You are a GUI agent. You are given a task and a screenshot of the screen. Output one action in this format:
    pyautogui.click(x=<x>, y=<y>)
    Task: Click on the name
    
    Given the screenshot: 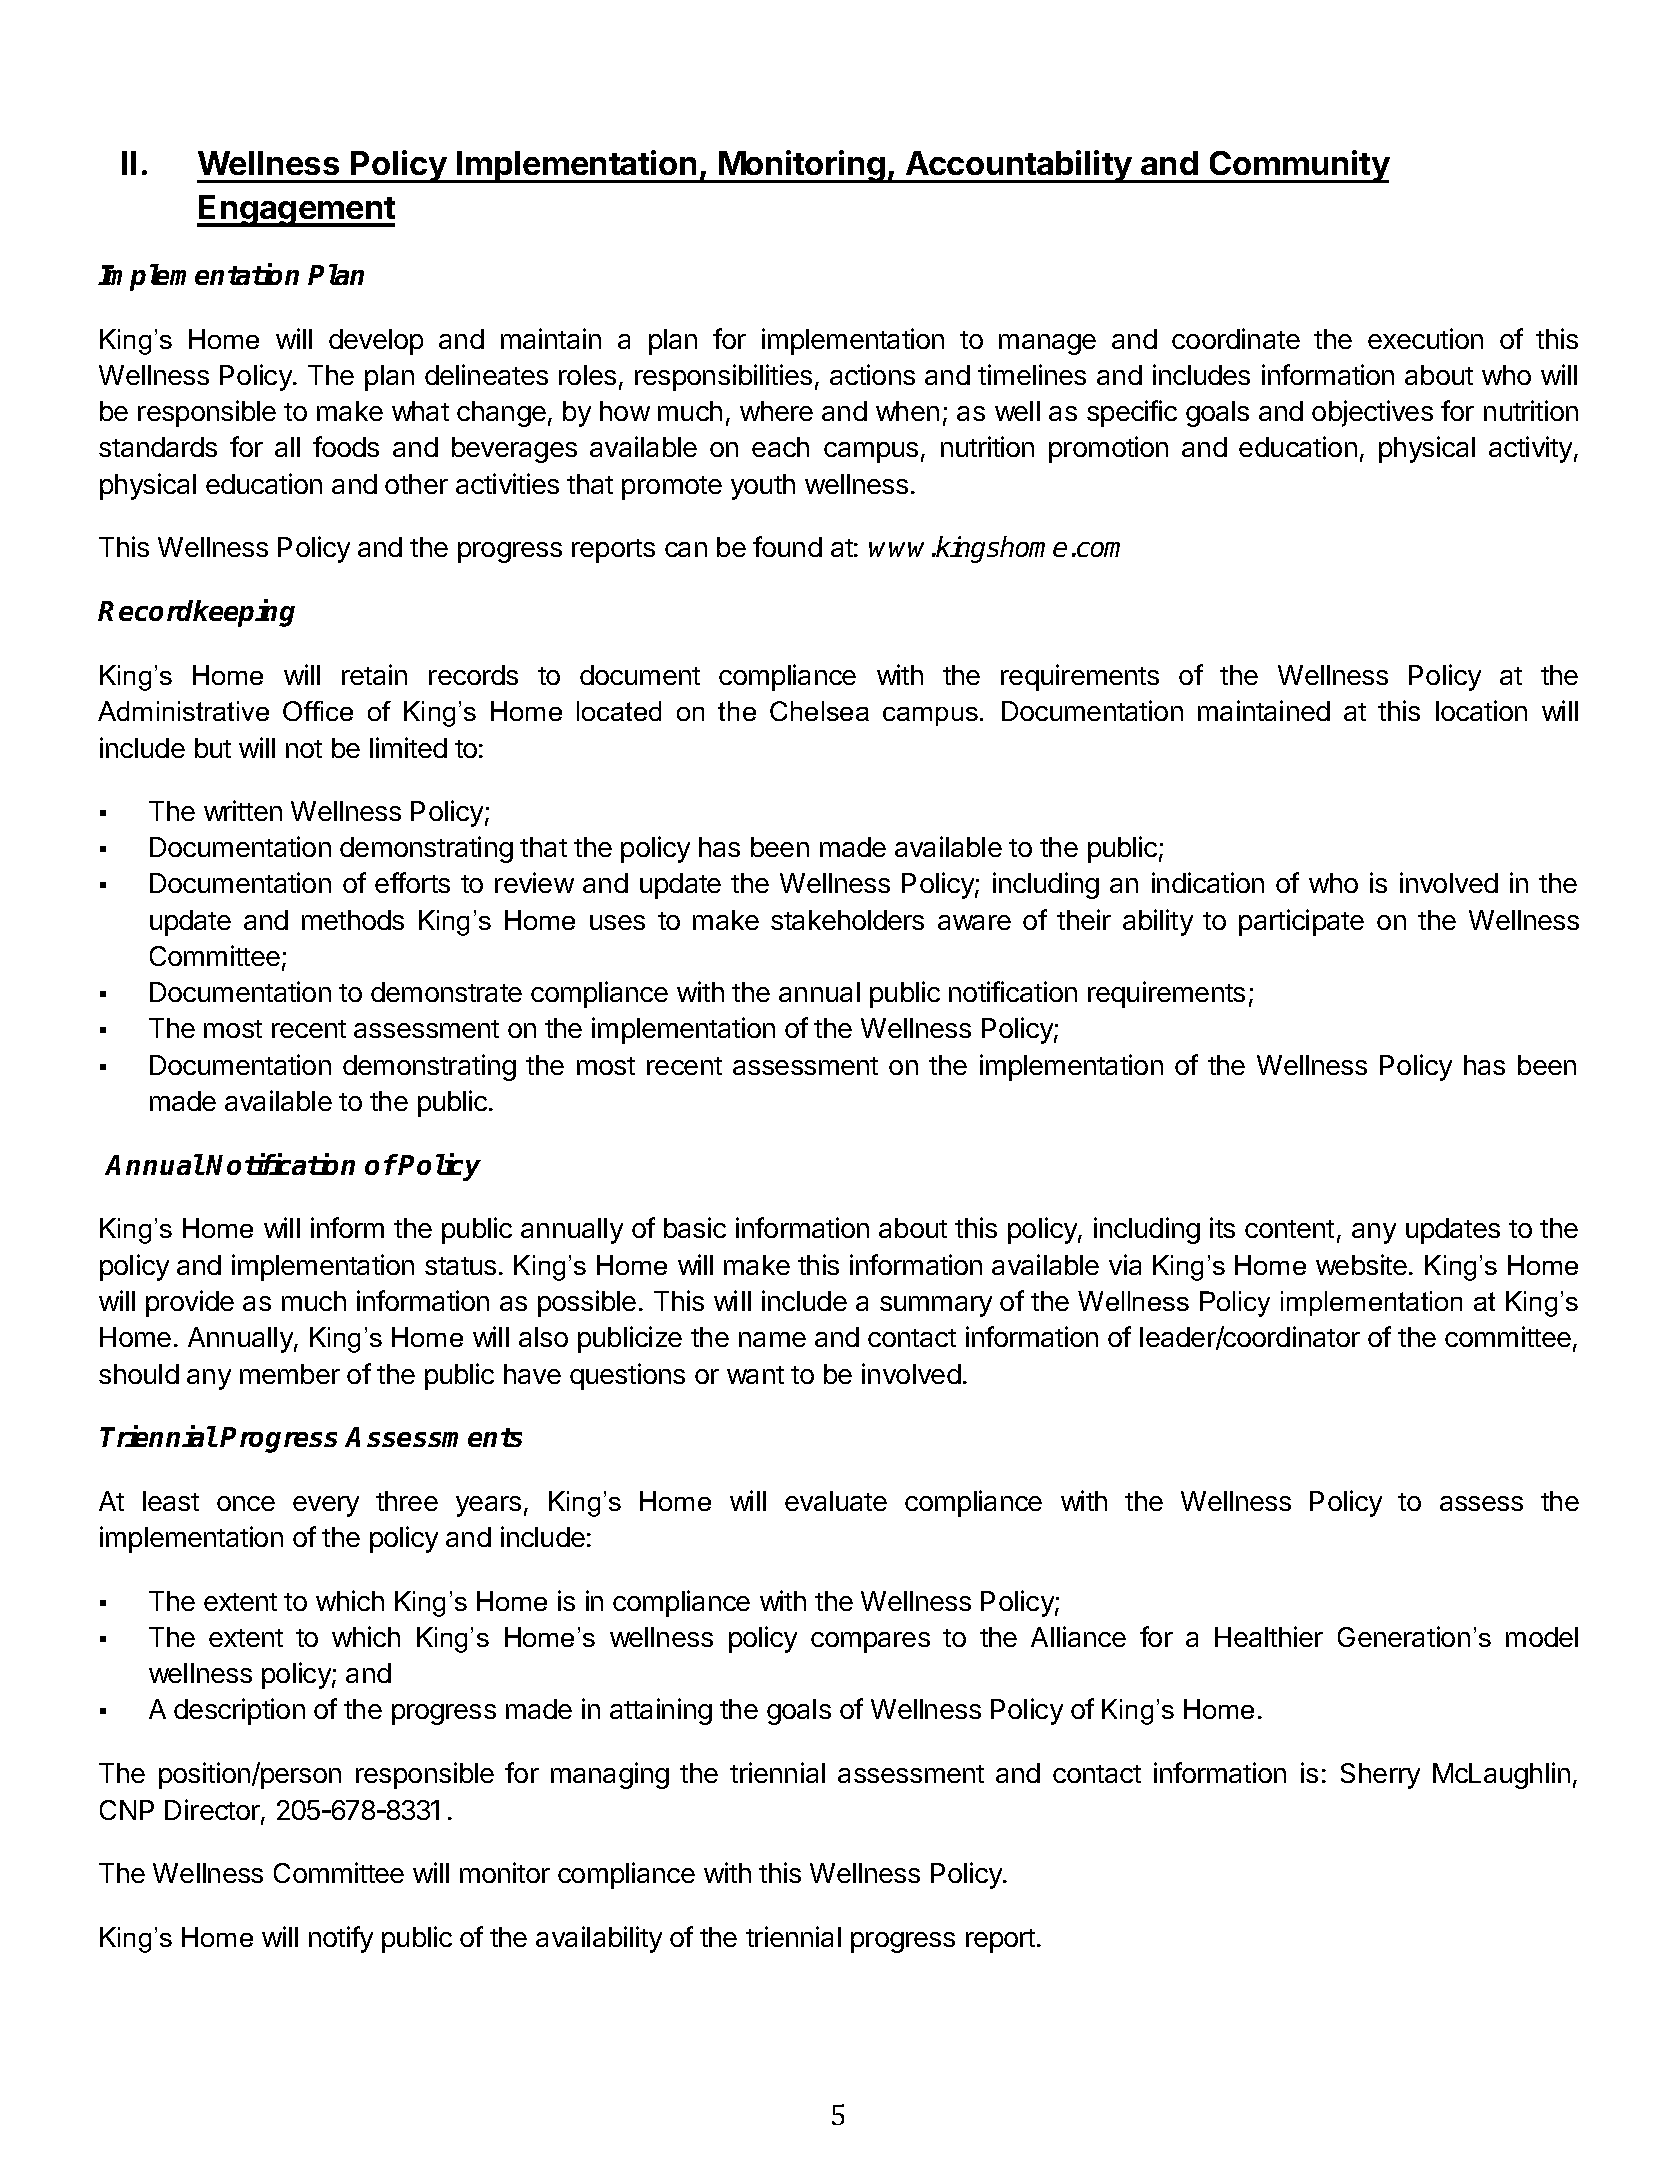 What is the action you would take?
    pyautogui.click(x=772, y=1339)
